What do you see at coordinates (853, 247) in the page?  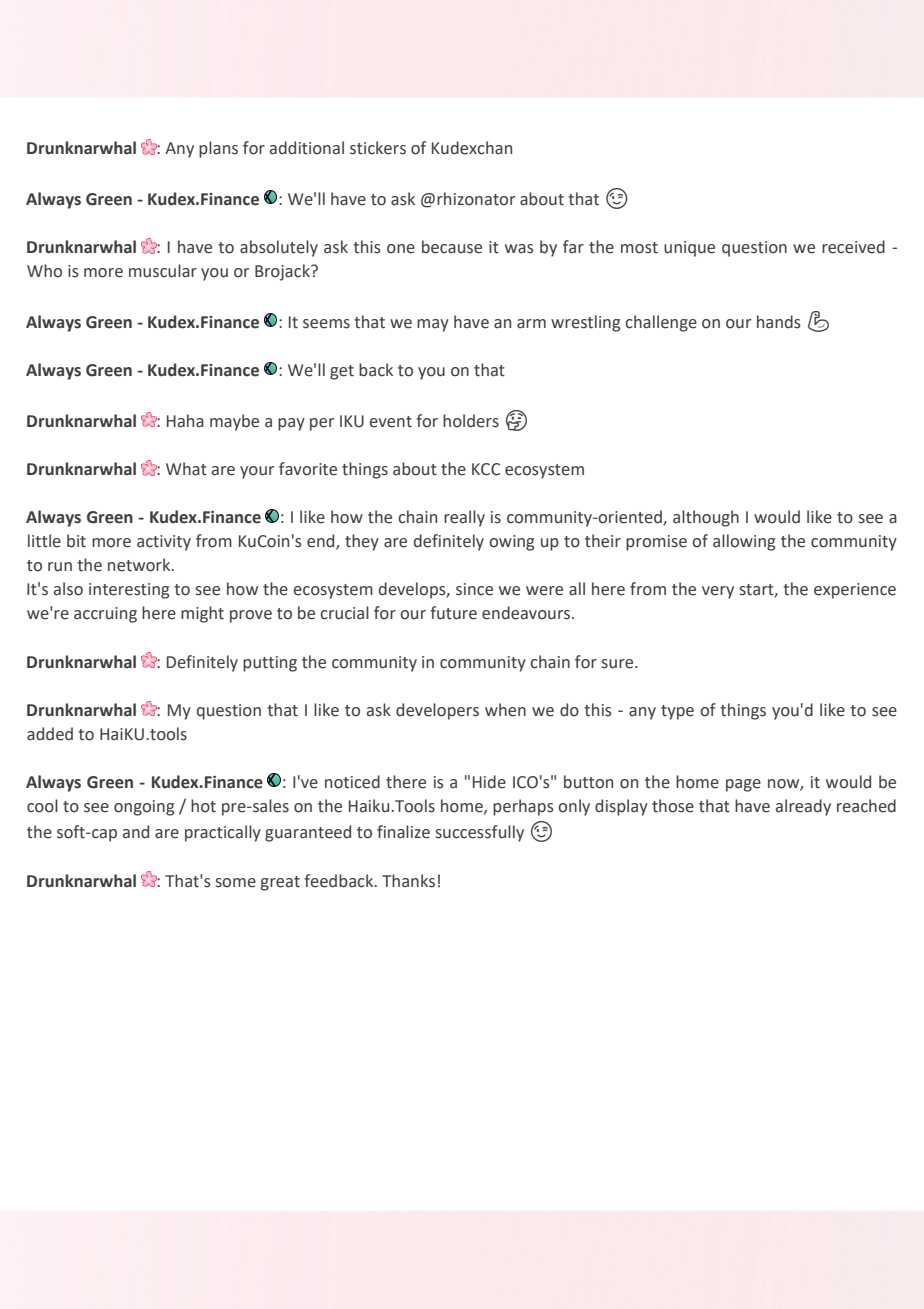 I see `received` at bounding box center [853, 247].
